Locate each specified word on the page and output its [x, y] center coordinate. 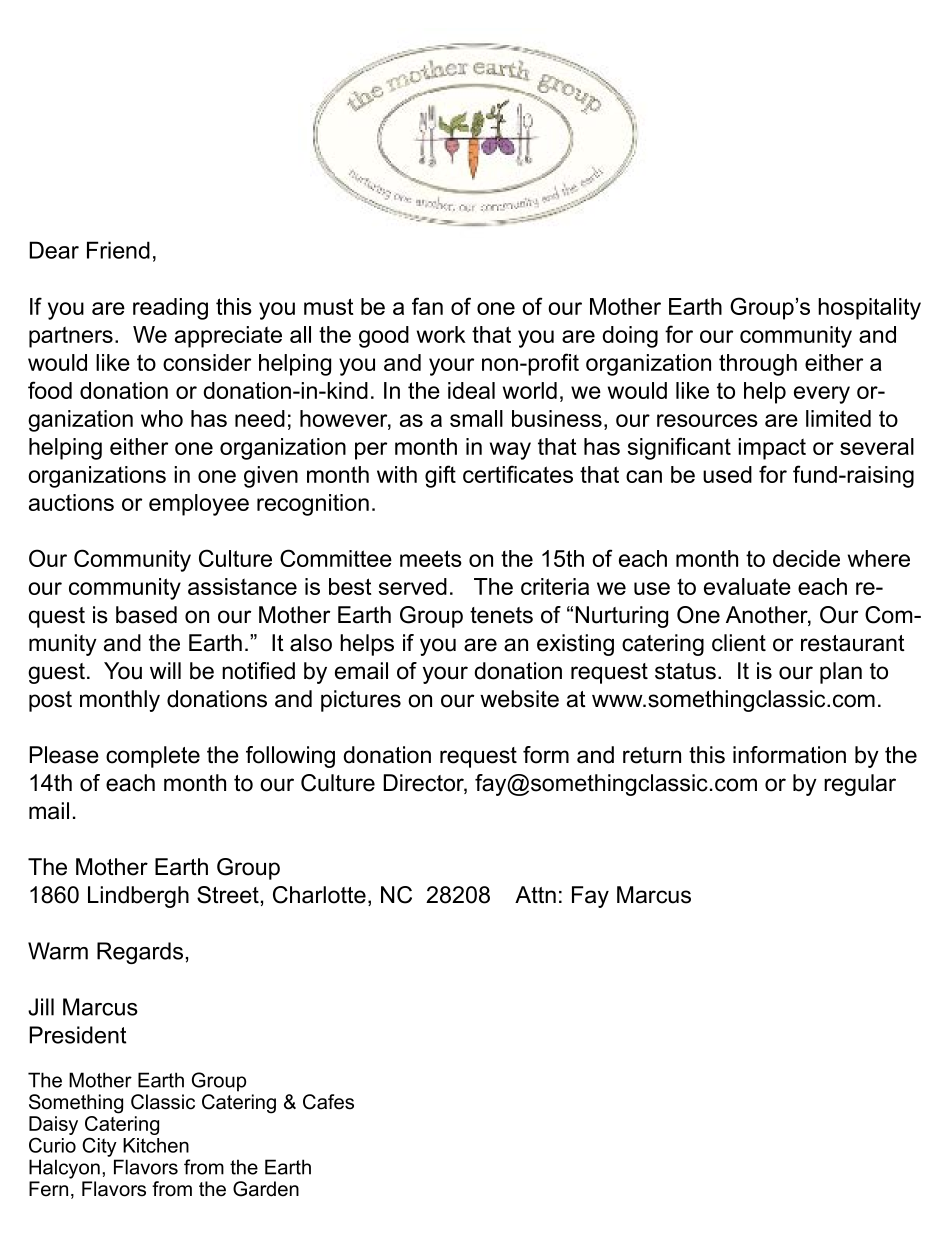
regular [860, 785]
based [146, 615]
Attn [535, 894]
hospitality [869, 309]
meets [431, 558]
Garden [266, 1189]
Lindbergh [138, 897]
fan [427, 306]
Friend [118, 250]
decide [806, 558]
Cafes [328, 1102]
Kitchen [156, 1145]
